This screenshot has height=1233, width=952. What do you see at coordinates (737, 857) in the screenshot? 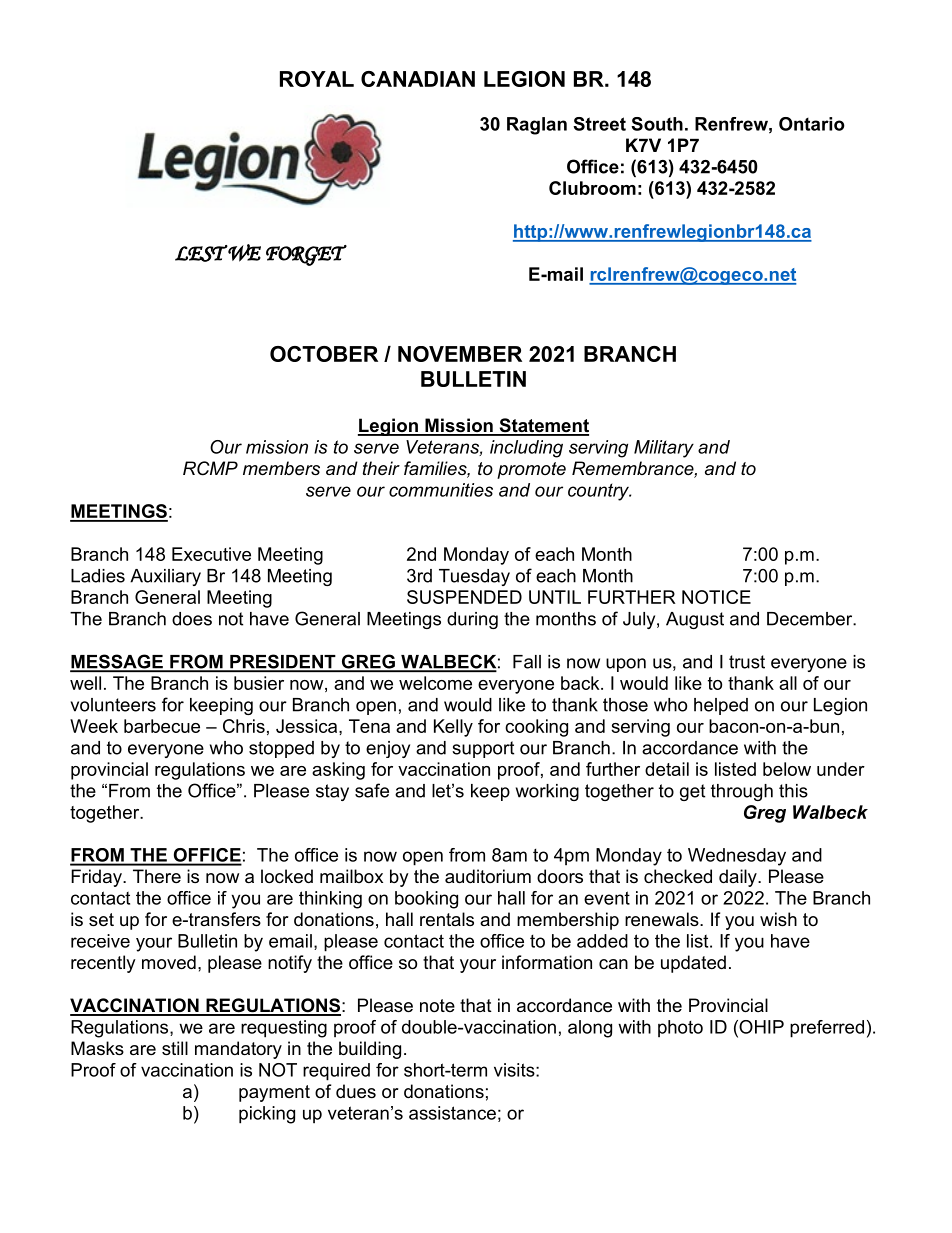
I see `Wednesday` at bounding box center [737, 857].
